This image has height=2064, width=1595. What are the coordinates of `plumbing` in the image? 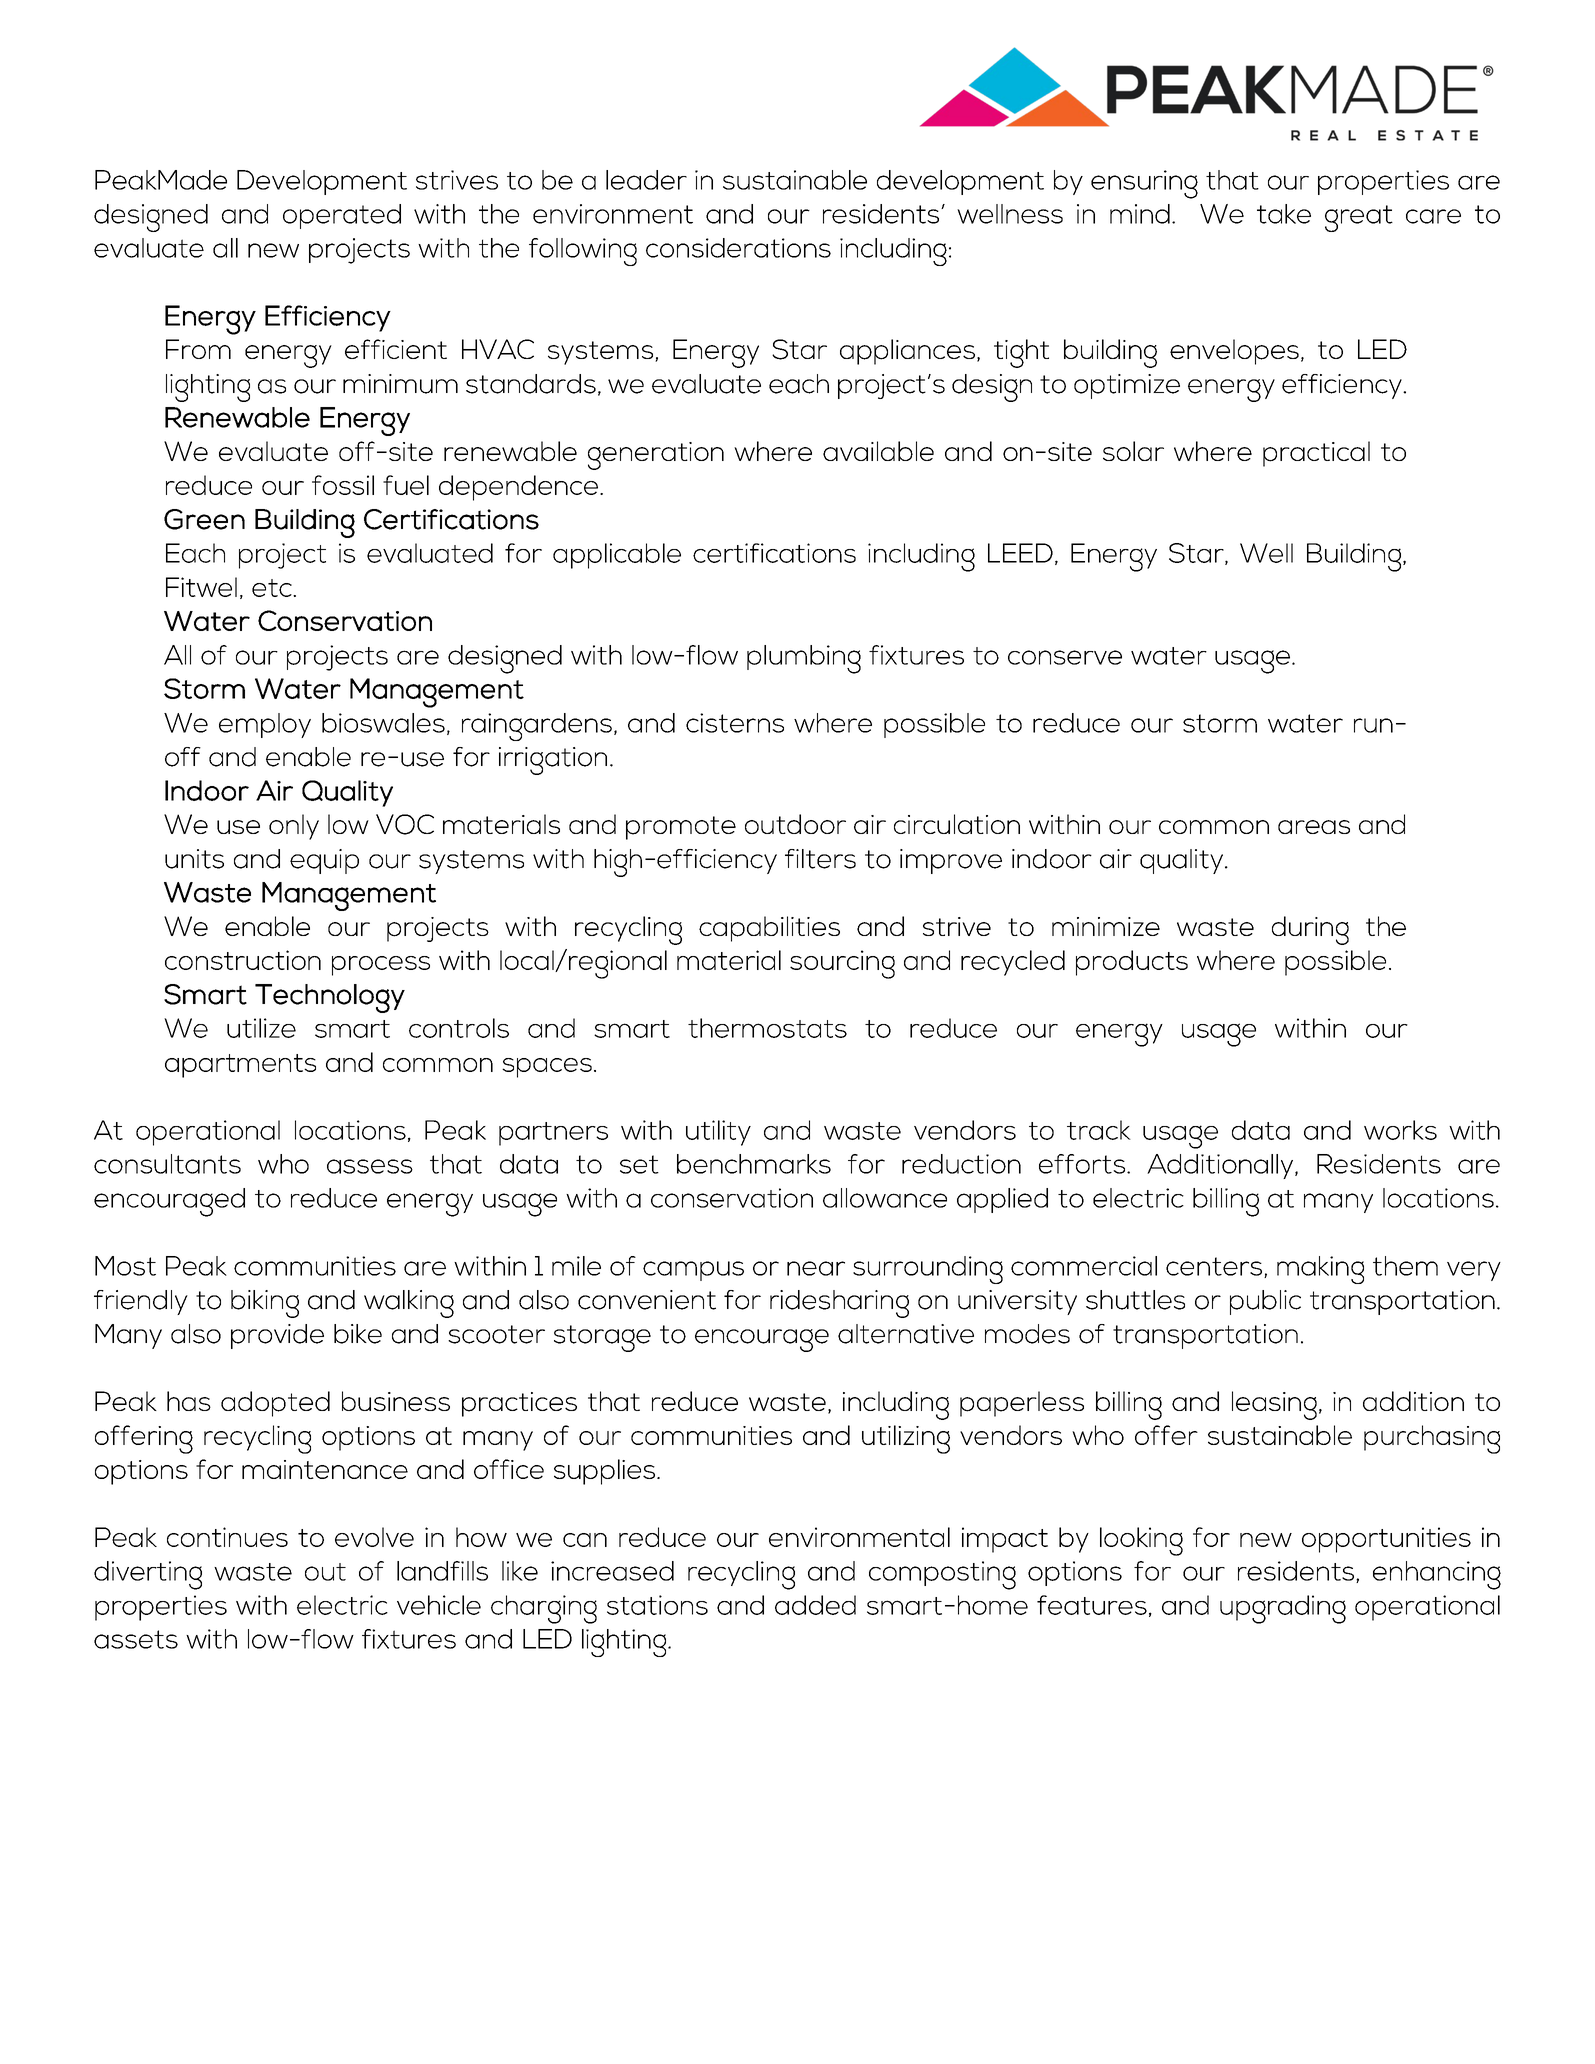 It's located at (804, 659).
